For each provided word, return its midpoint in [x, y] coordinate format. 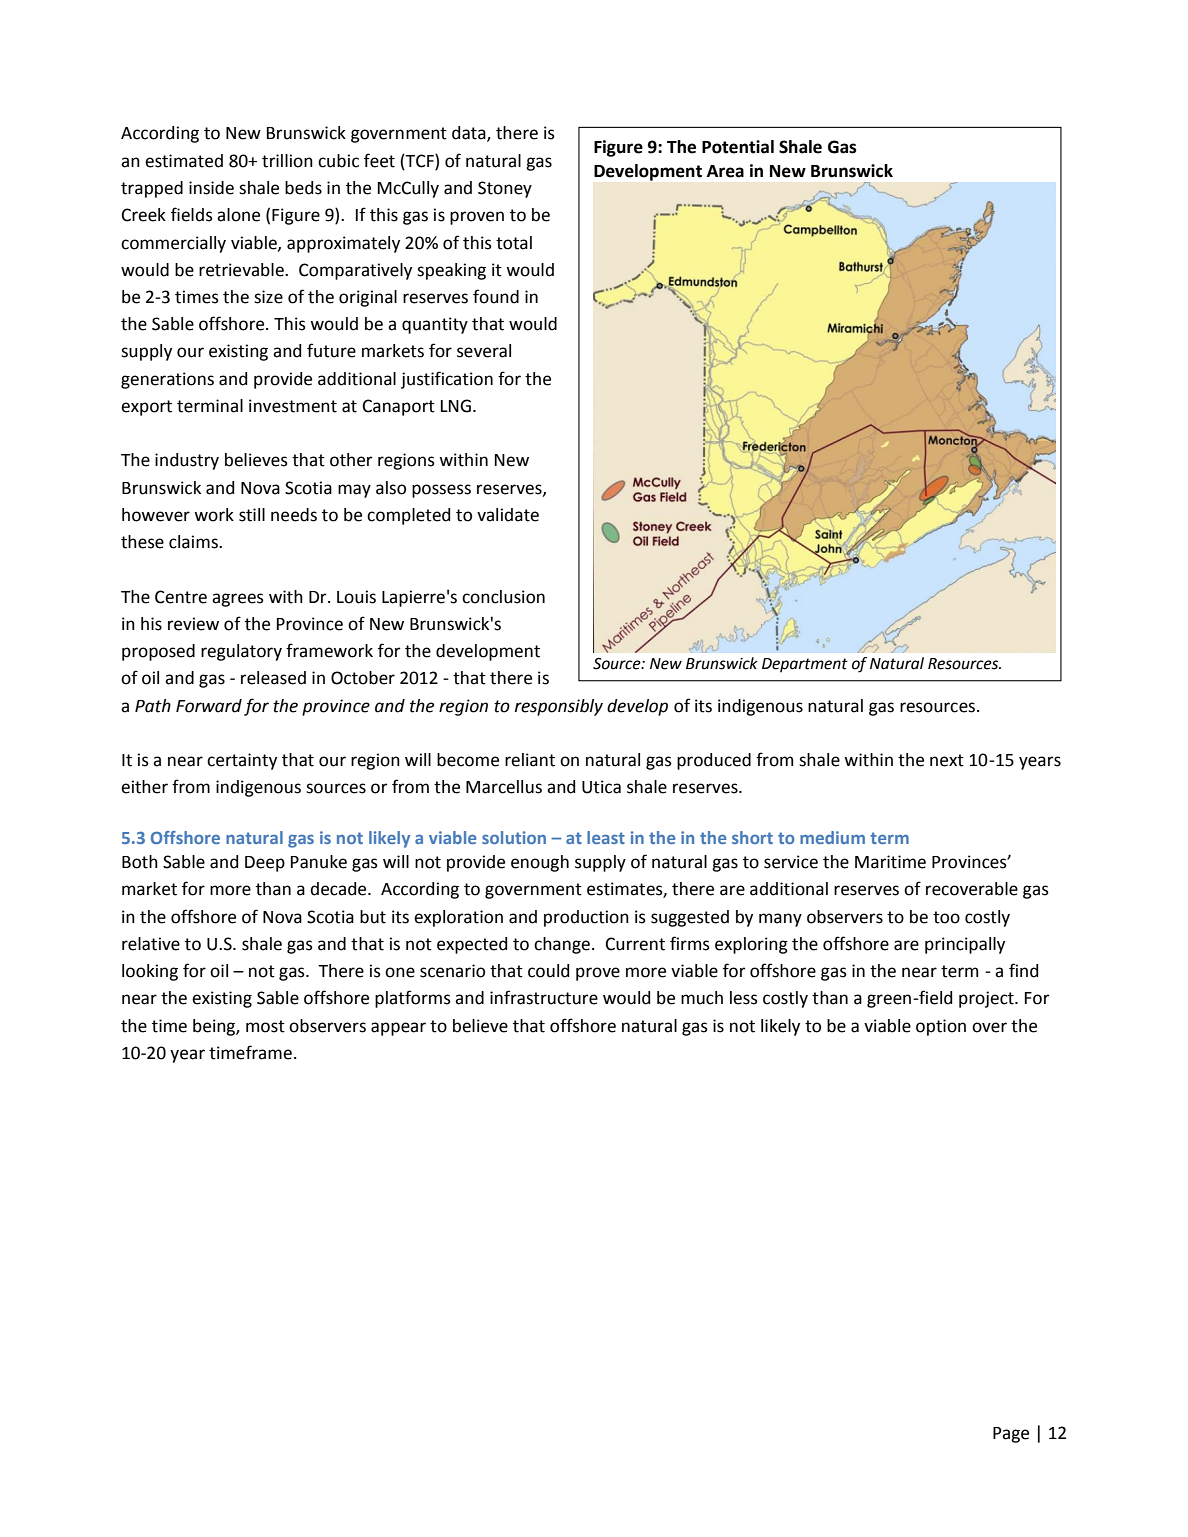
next [947, 760]
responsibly [559, 707]
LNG [456, 406]
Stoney [505, 189]
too [946, 917]
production [586, 918]
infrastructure [544, 997]
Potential [738, 147]
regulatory [241, 652]
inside [211, 188]
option [941, 1027]
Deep [265, 864]
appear [398, 1029]
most [265, 1026]
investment [293, 406]
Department [805, 665]
